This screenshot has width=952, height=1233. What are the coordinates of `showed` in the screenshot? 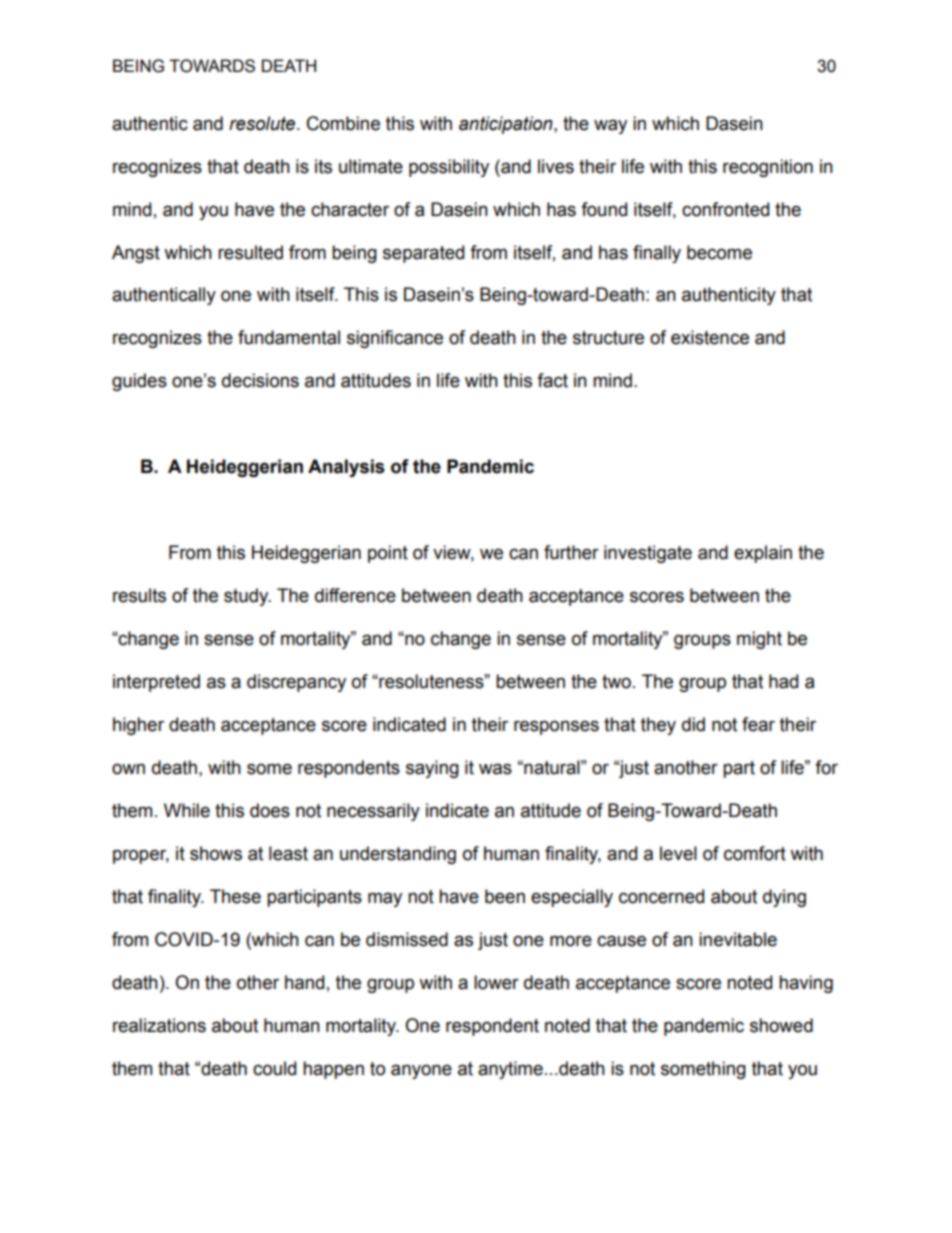 It's located at (781, 1025).
